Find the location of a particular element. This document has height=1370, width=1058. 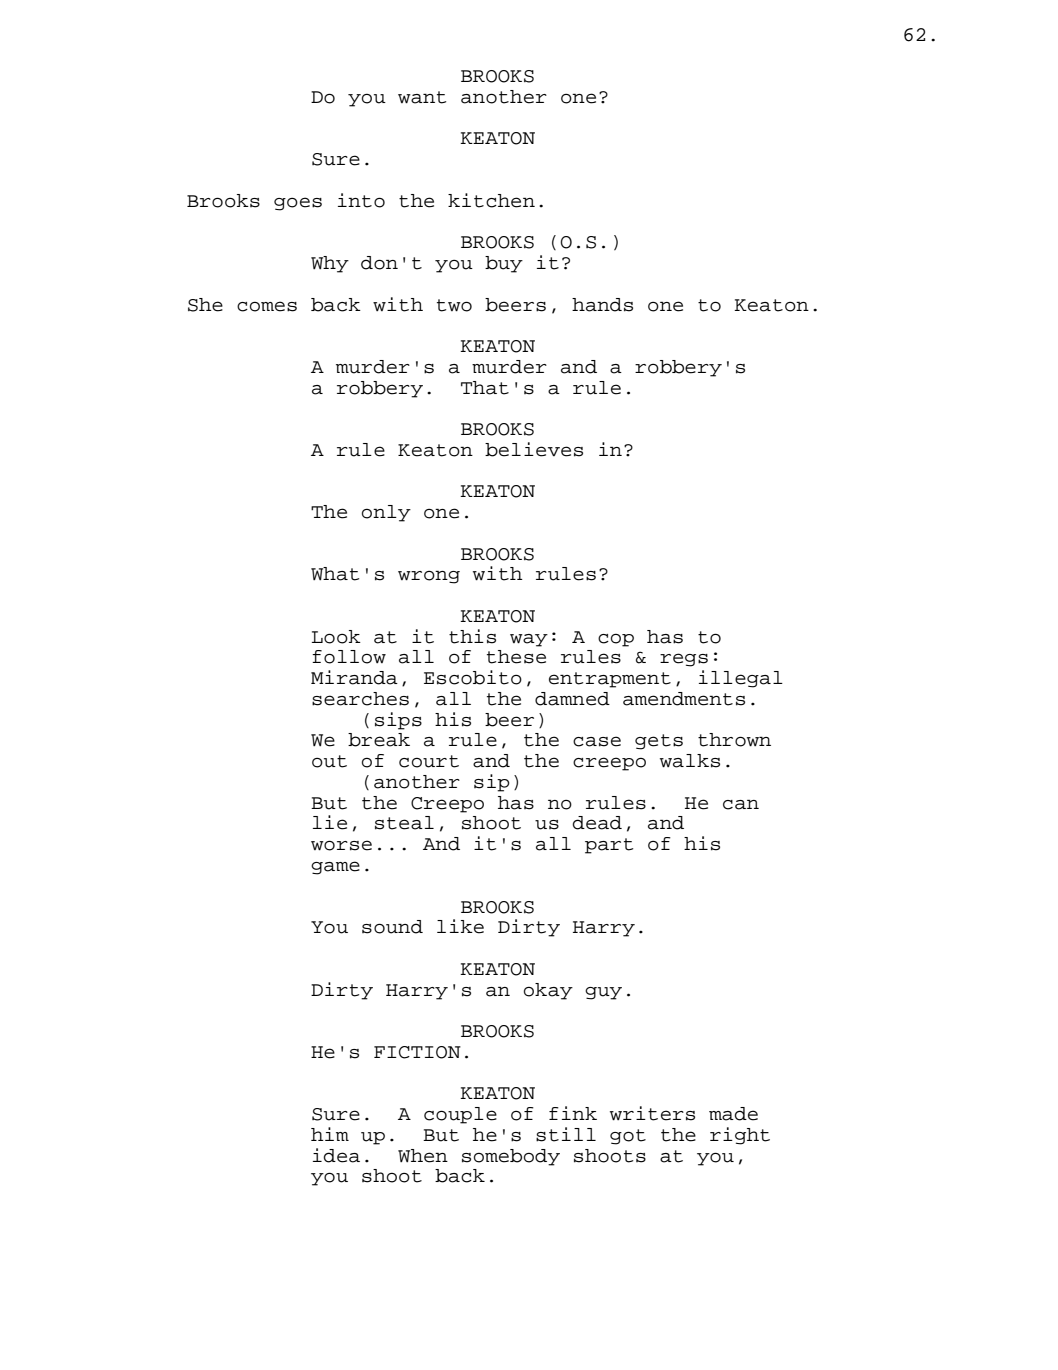

this is located at coordinates (472, 636).
